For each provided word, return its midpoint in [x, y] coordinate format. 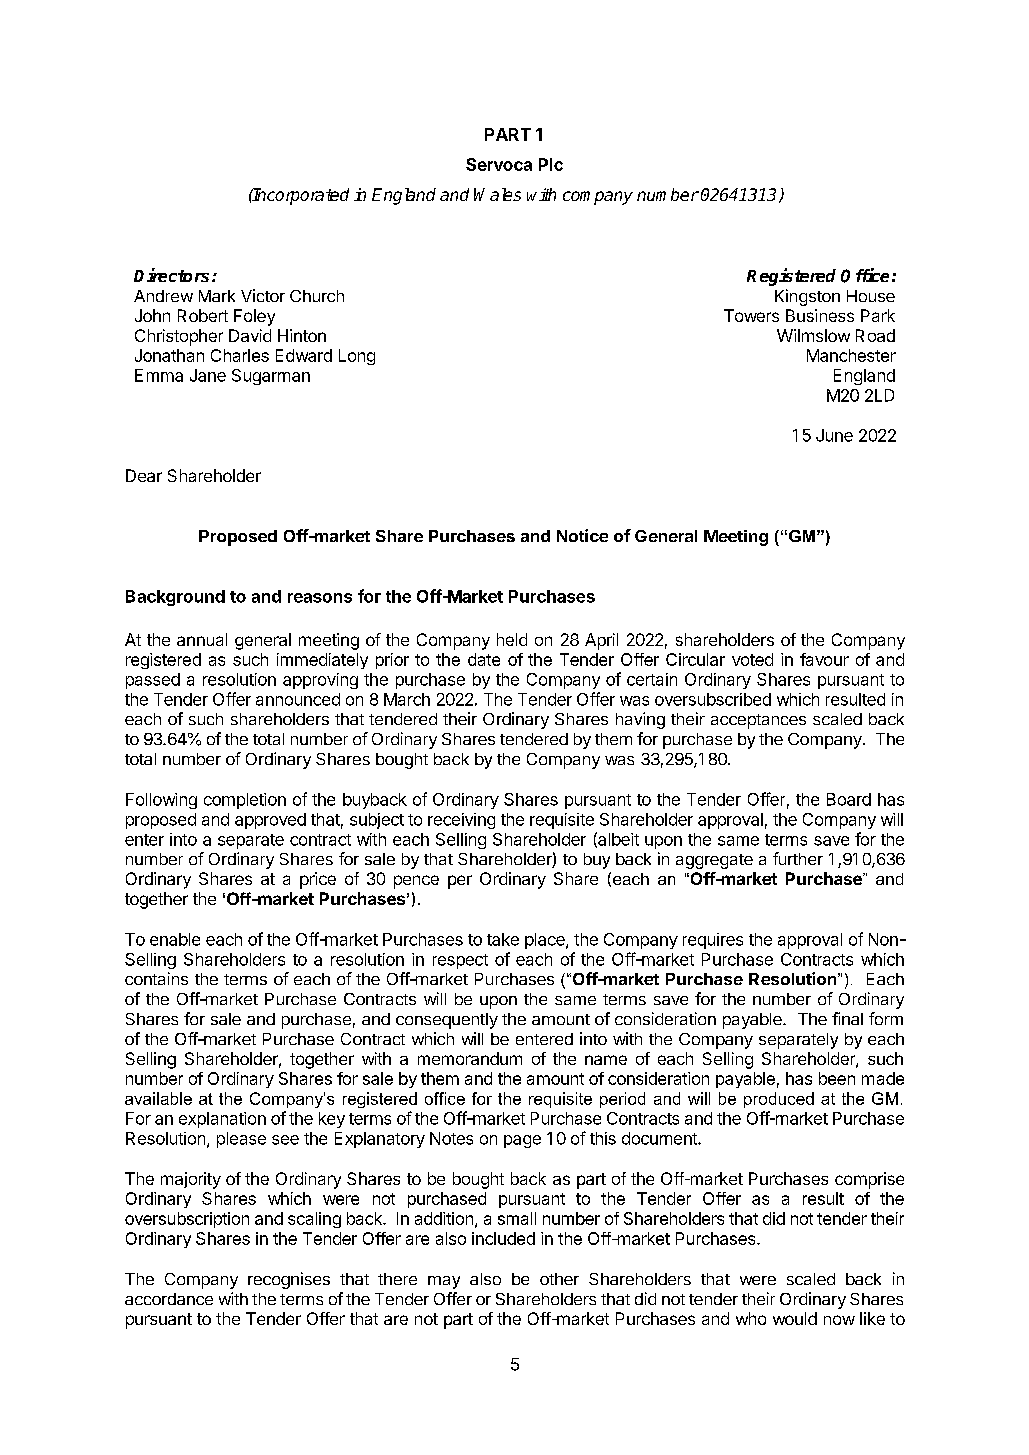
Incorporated [300, 196]
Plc [551, 164]
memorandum [470, 1058]
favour [824, 659]
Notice [582, 535]
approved [270, 821]
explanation [222, 1120]
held [512, 639]
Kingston [807, 297]
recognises [289, 1280]
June [834, 435]
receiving [461, 821]
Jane [208, 375]
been [837, 1078]
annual [202, 639]
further [798, 858]
